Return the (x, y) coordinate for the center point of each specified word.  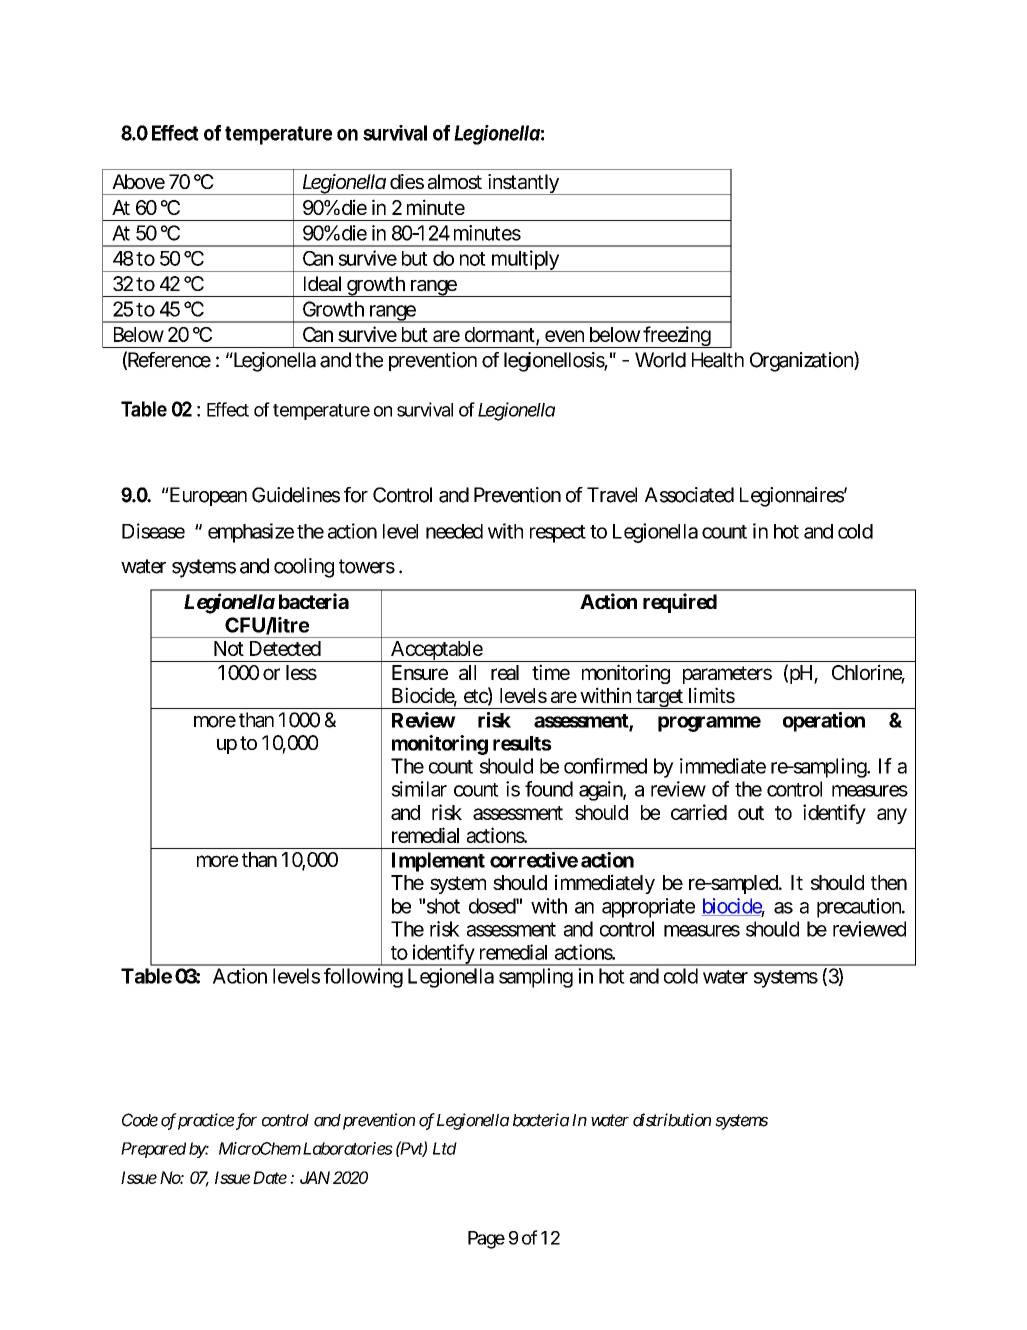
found (549, 789)
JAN (315, 1177)
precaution (860, 908)
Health (718, 360)
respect (558, 534)
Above (138, 181)
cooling (304, 568)
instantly (523, 184)
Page (486, 1240)
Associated (689, 495)
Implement (438, 862)
